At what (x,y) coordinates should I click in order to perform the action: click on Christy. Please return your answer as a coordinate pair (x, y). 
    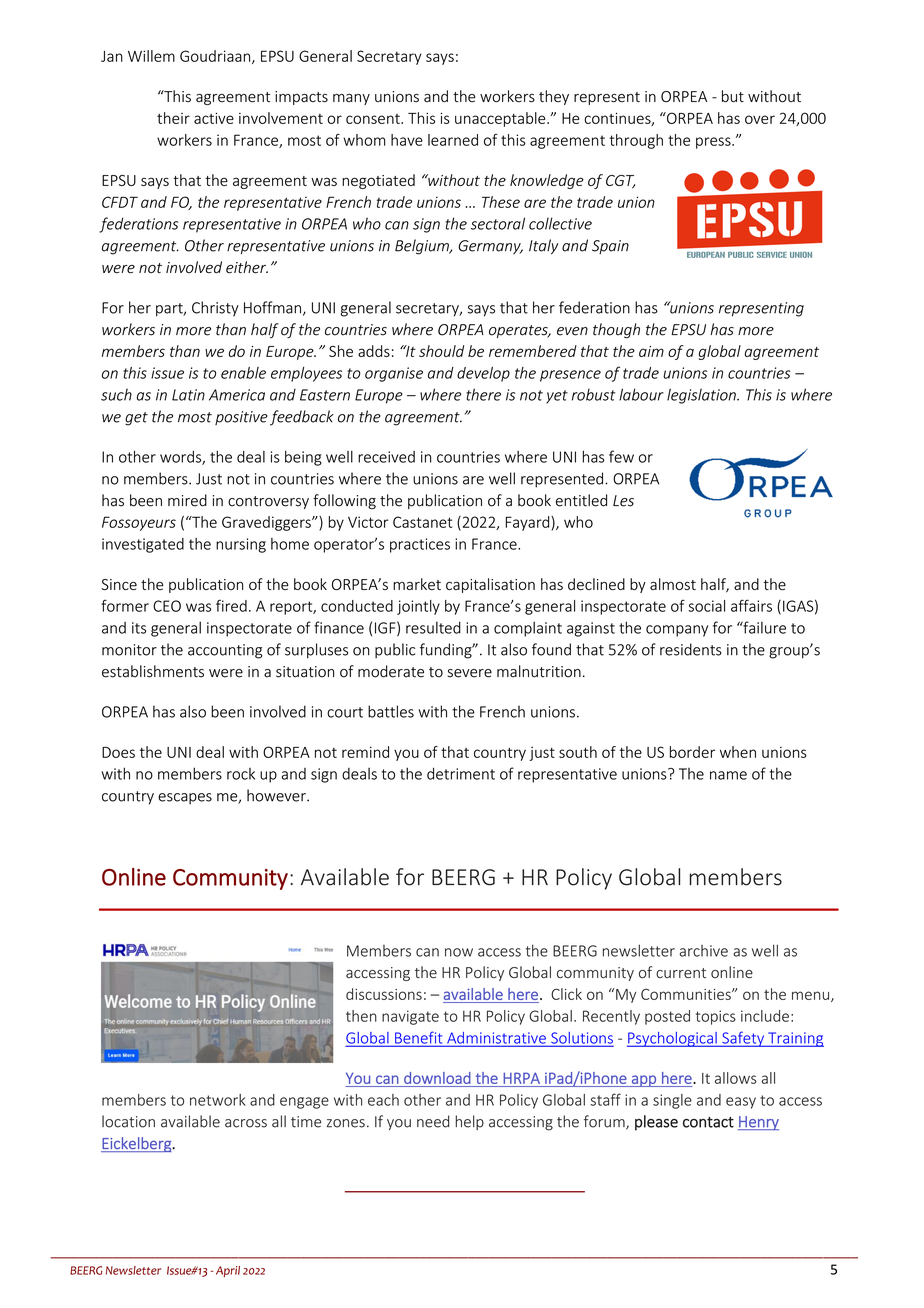
    Looking at the image, I should click on (215, 309).
